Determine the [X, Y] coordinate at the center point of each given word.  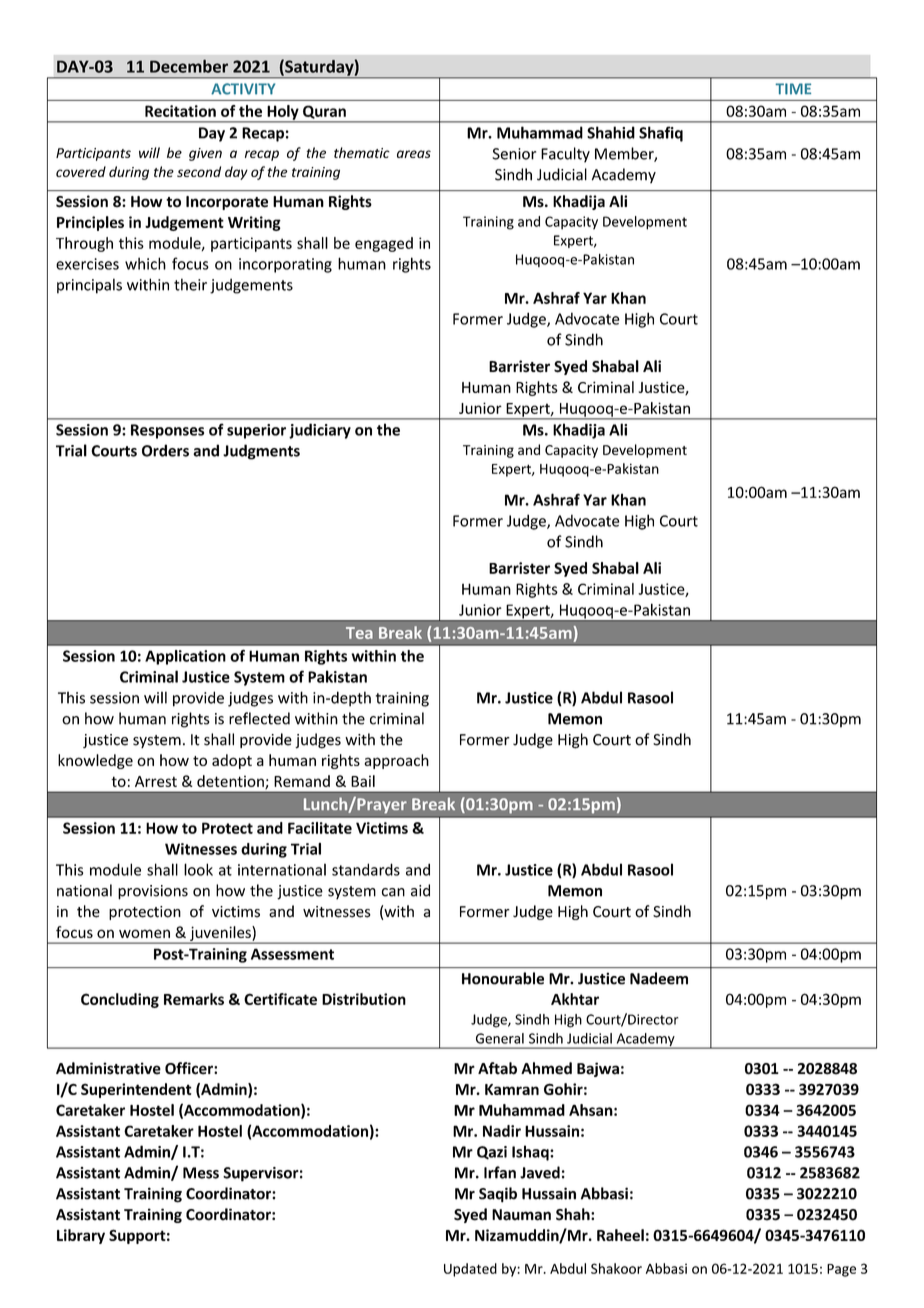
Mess [201, 1173]
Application [185, 657]
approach [396, 761]
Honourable [503, 978]
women [144, 933]
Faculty [565, 155]
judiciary [320, 431]
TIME [793, 89]
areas [414, 154]
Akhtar [575, 999]
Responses [167, 431]
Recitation [180, 111]
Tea [359, 633]
